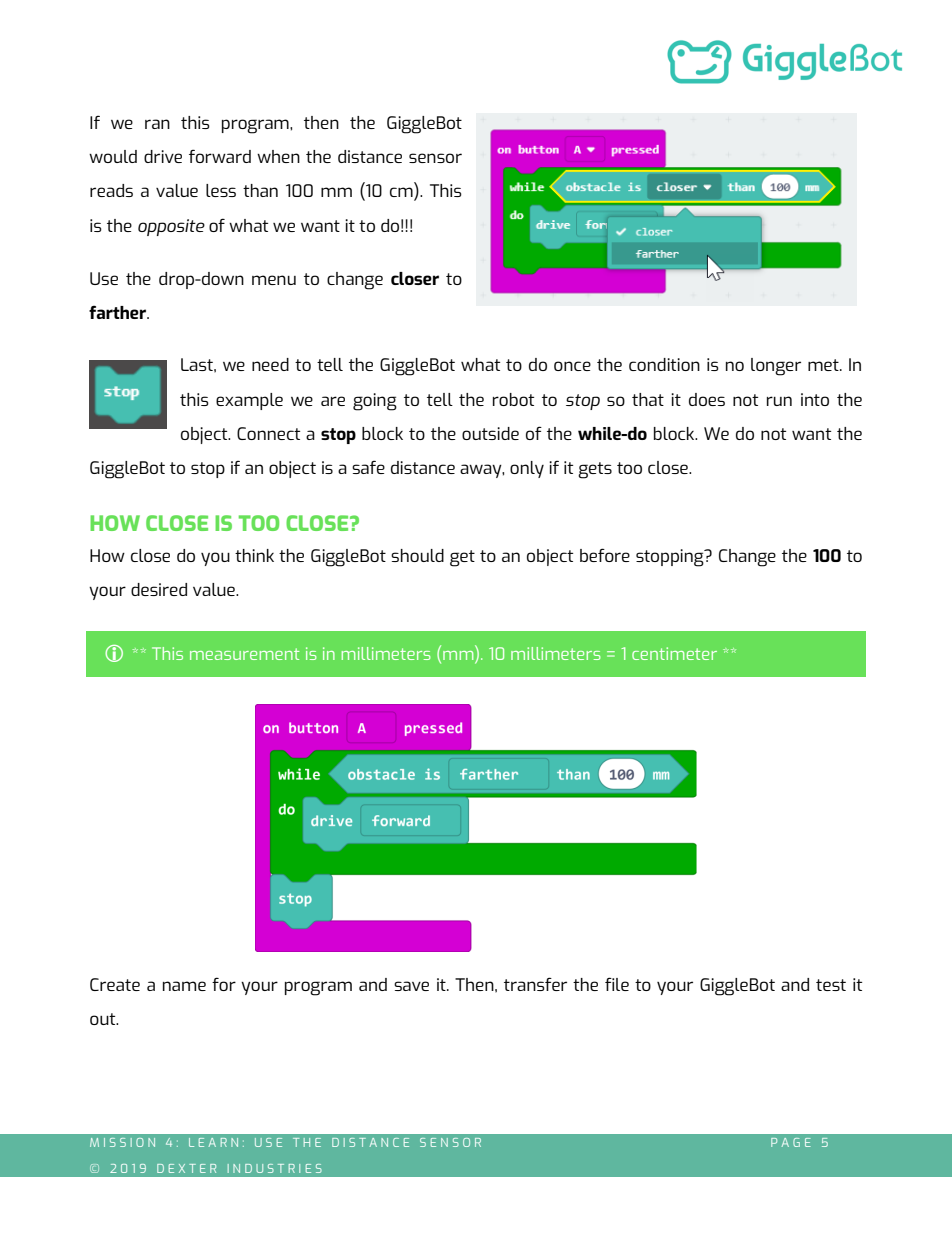 The height and width of the screenshot is (1233, 952). What do you see at coordinates (221, 190) in the screenshot?
I see `less` at bounding box center [221, 190].
